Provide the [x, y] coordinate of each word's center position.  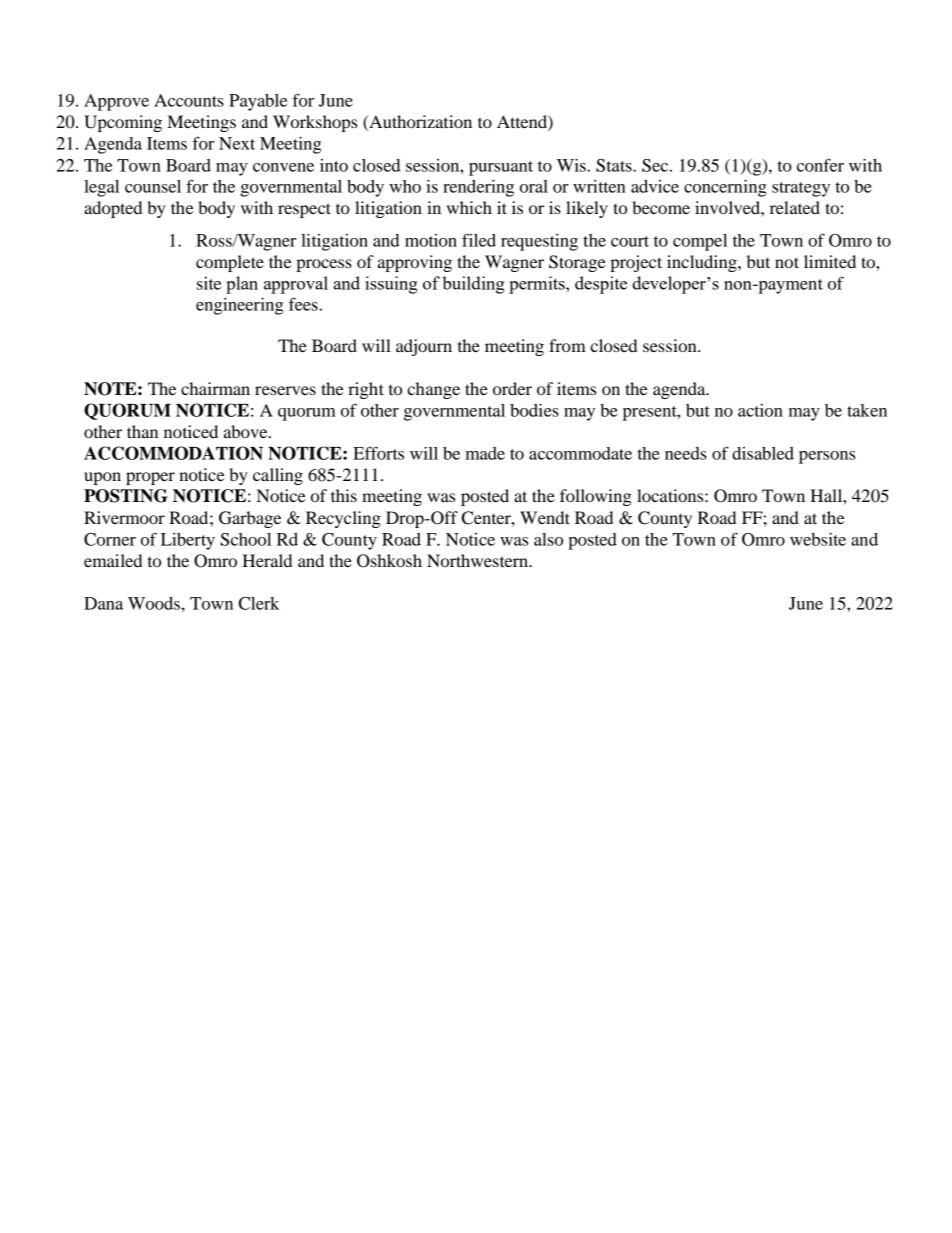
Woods [155, 603]
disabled [763, 453]
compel [700, 242]
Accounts [189, 100]
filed [479, 240]
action [760, 410]
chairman [215, 388]
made [485, 453]
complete [230, 263]
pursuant [501, 168]
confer [820, 165]
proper [150, 478]
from [567, 345]
